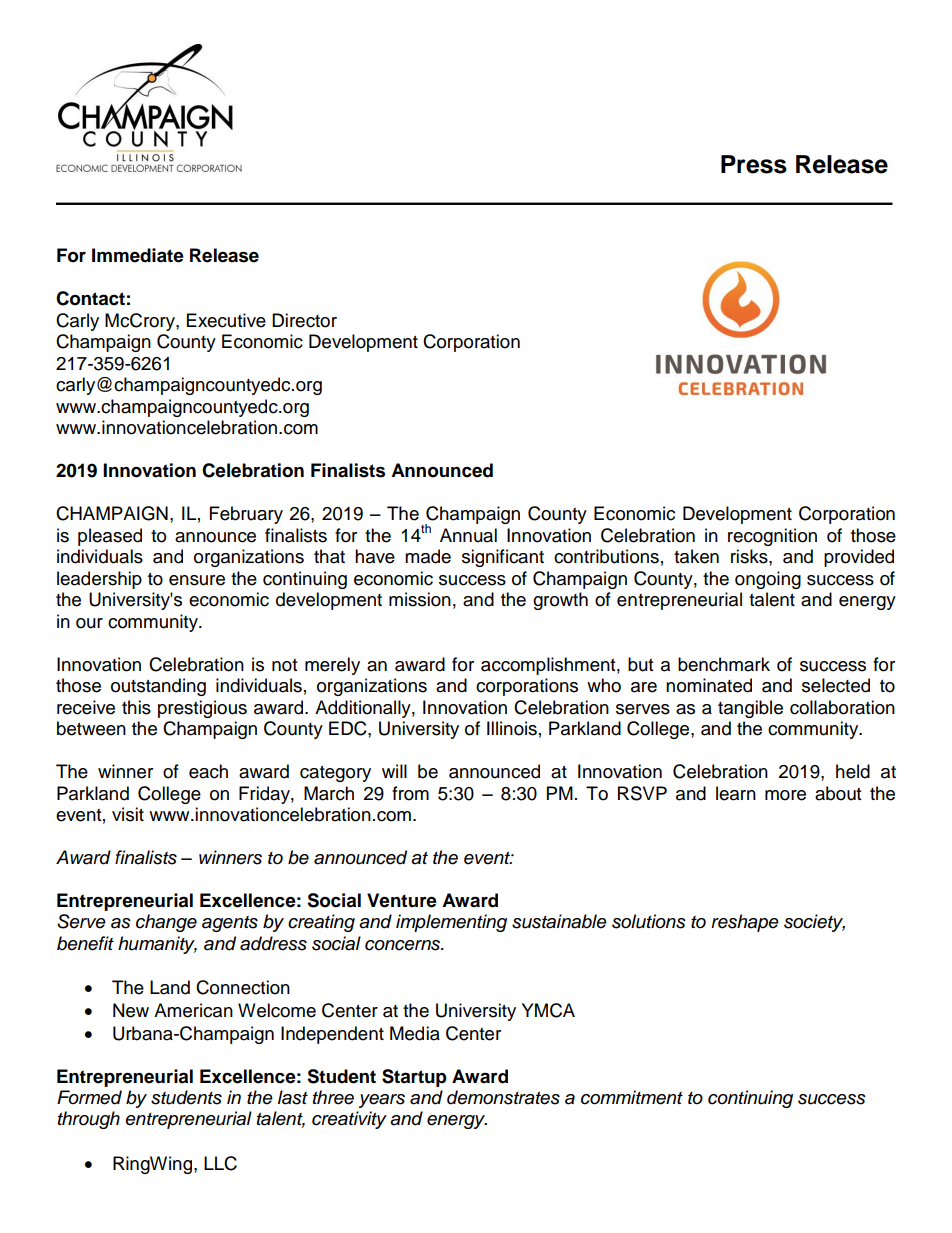 The width and height of the image is (952, 1233). What do you see at coordinates (503, 1097) in the image?
I see `demonstrates` at bounding box center [503, 1097].
